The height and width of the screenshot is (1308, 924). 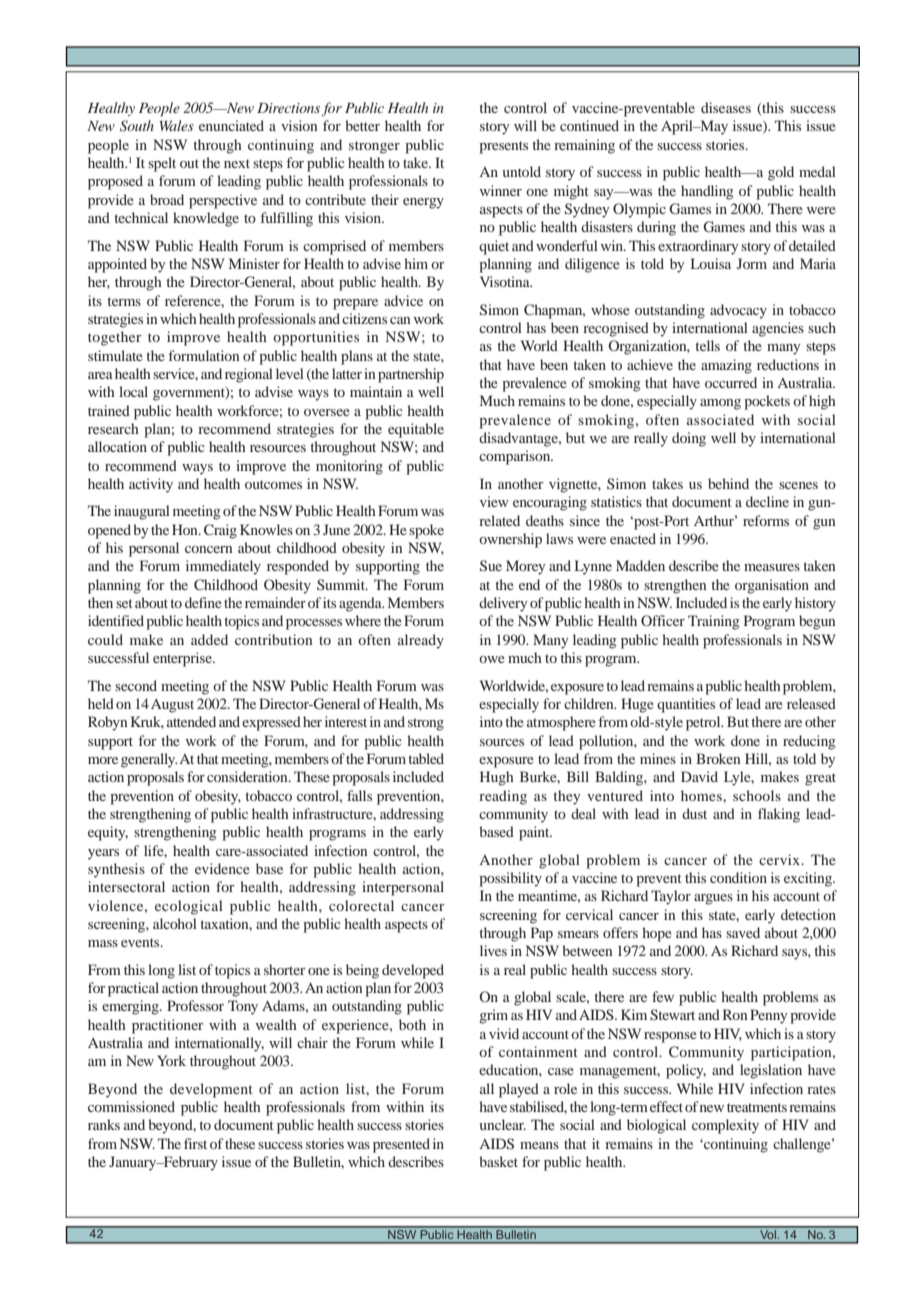 What do you see at coordinates (503, 147) in the screenshot?
I see `presents` at bounding box center [503, 147].
